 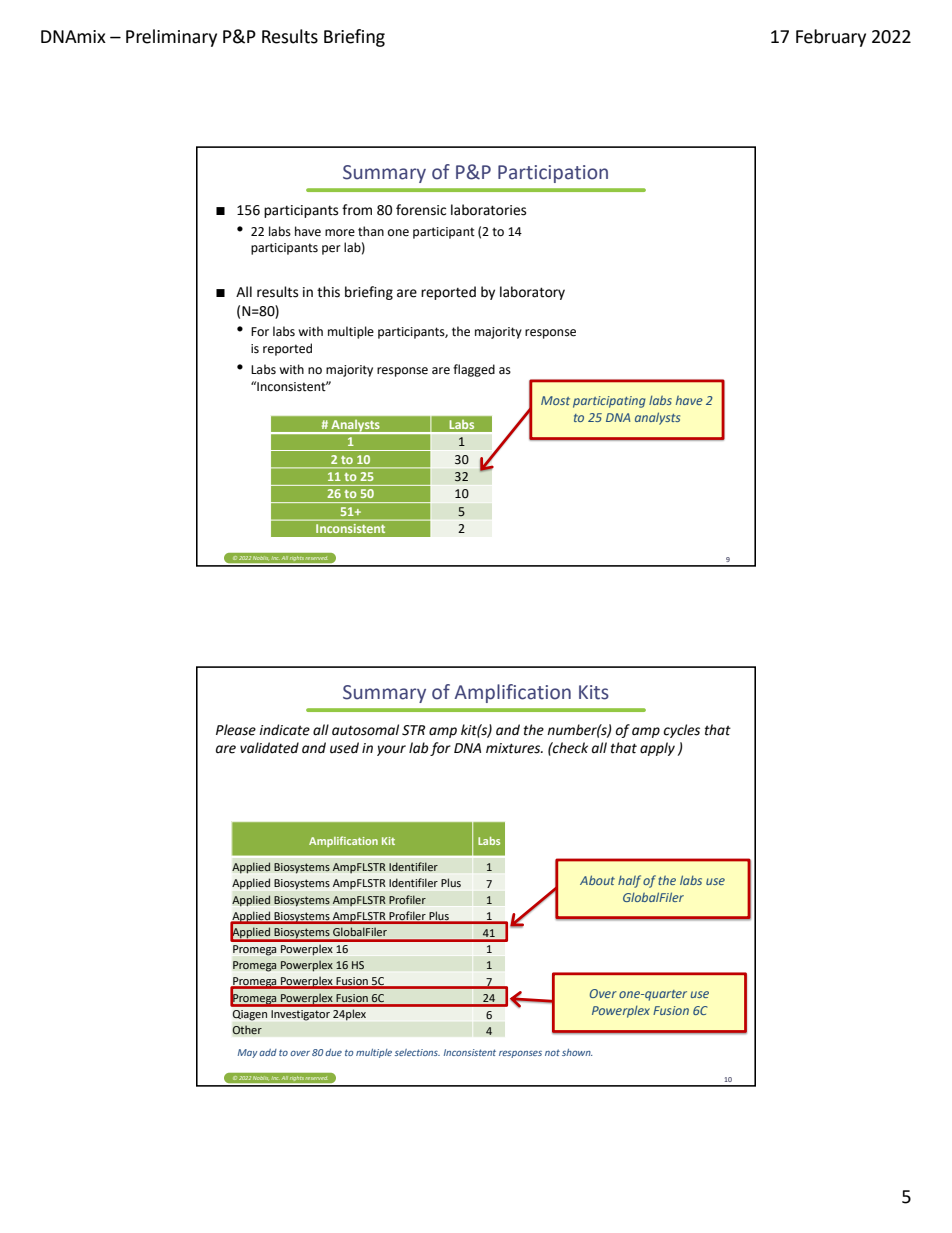 I want to click on February, so click(x=831, y=38).
